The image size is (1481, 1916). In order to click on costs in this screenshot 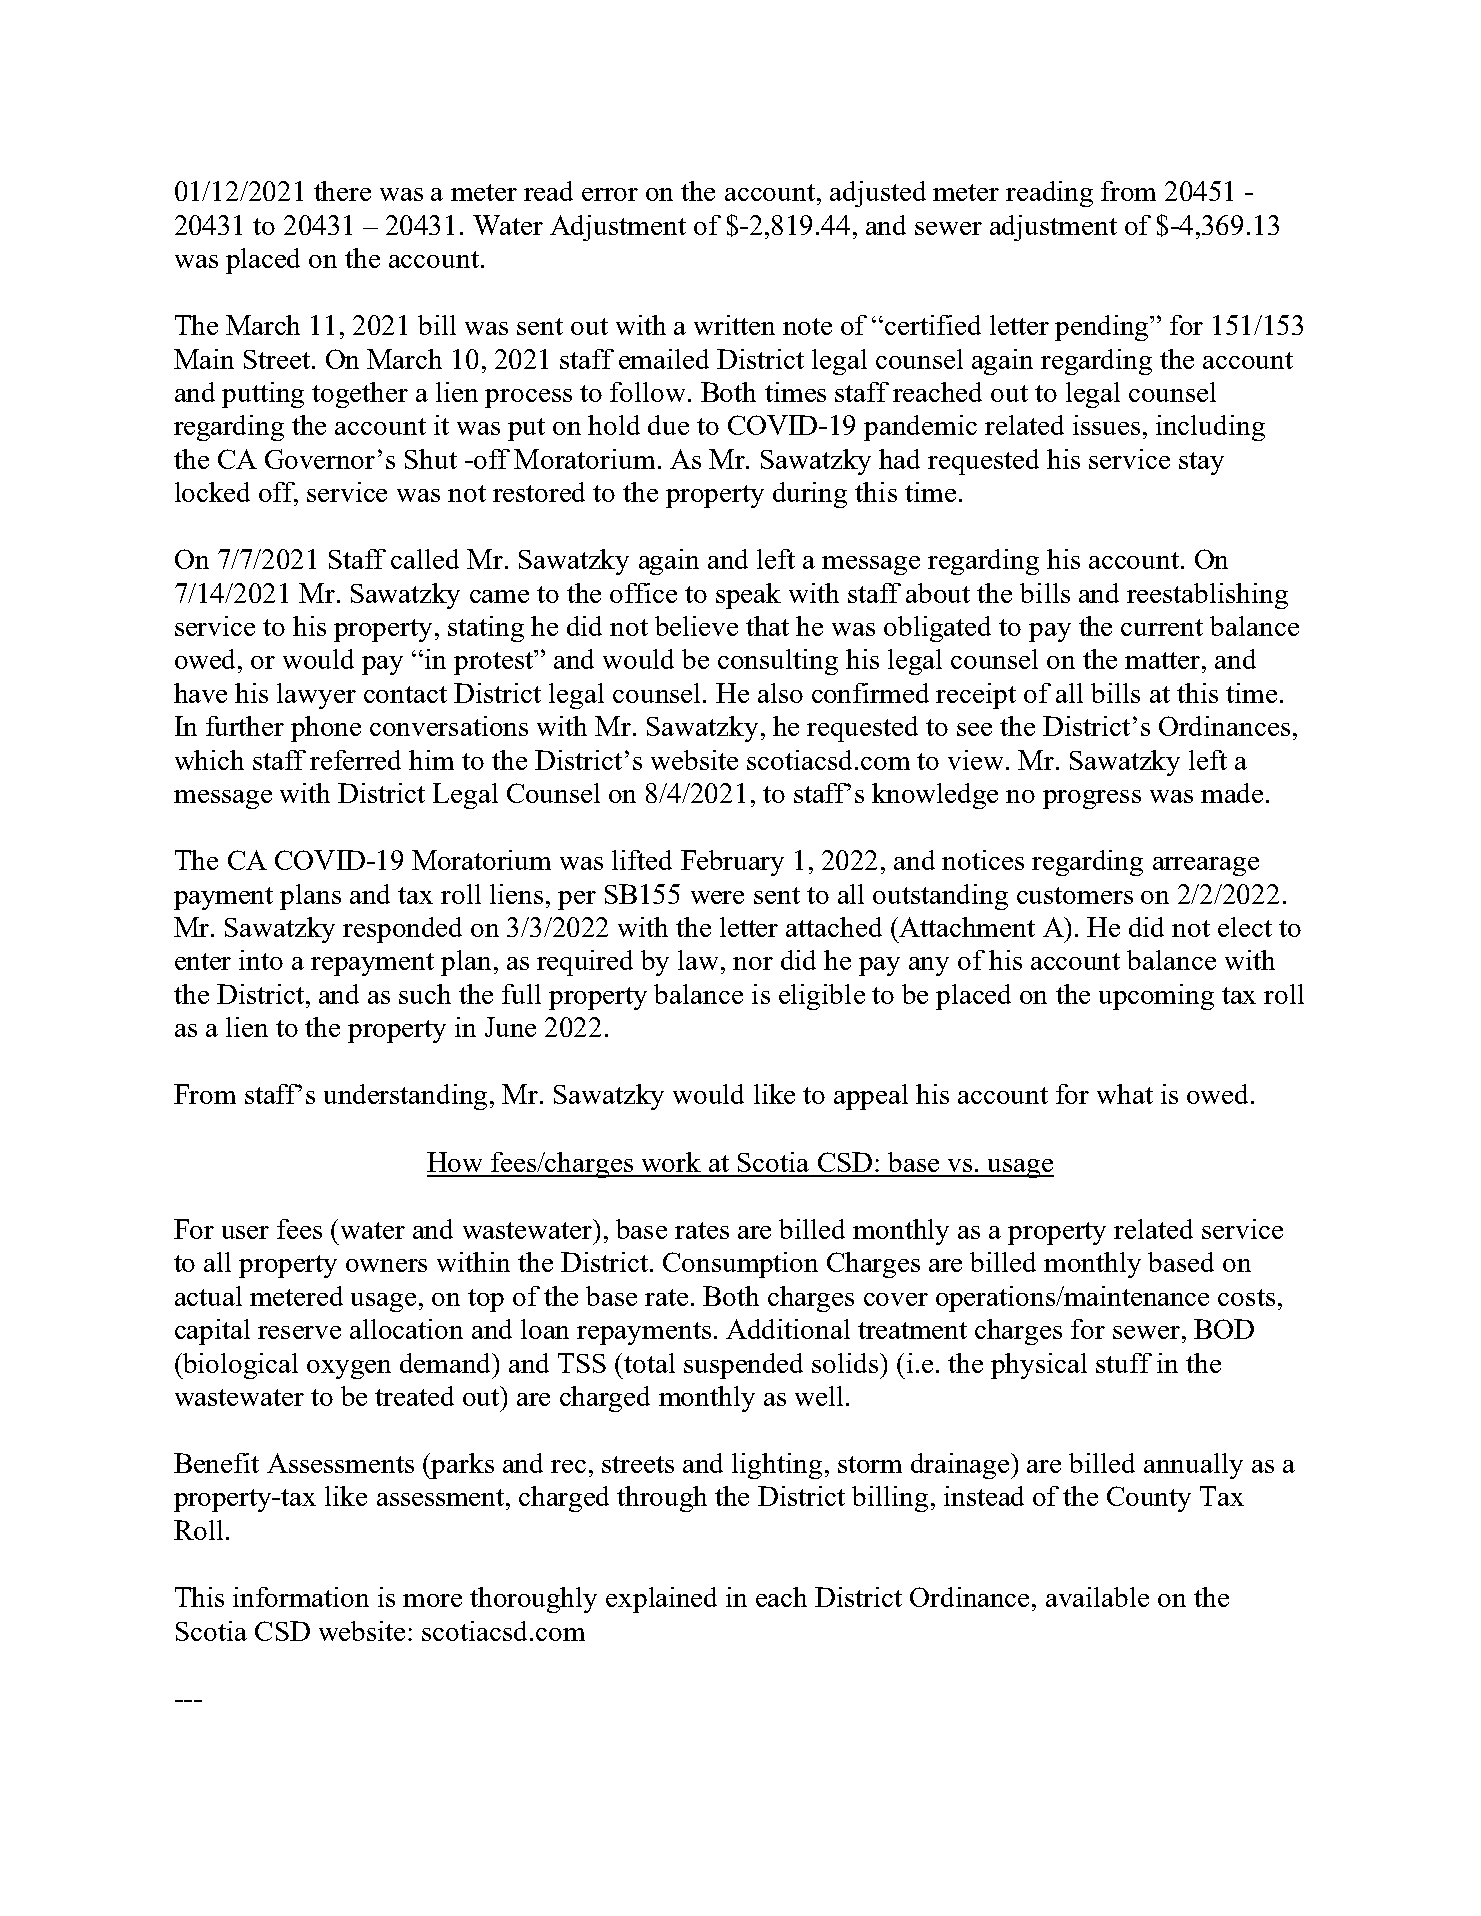, I will do `click(1246, 1297)`.
